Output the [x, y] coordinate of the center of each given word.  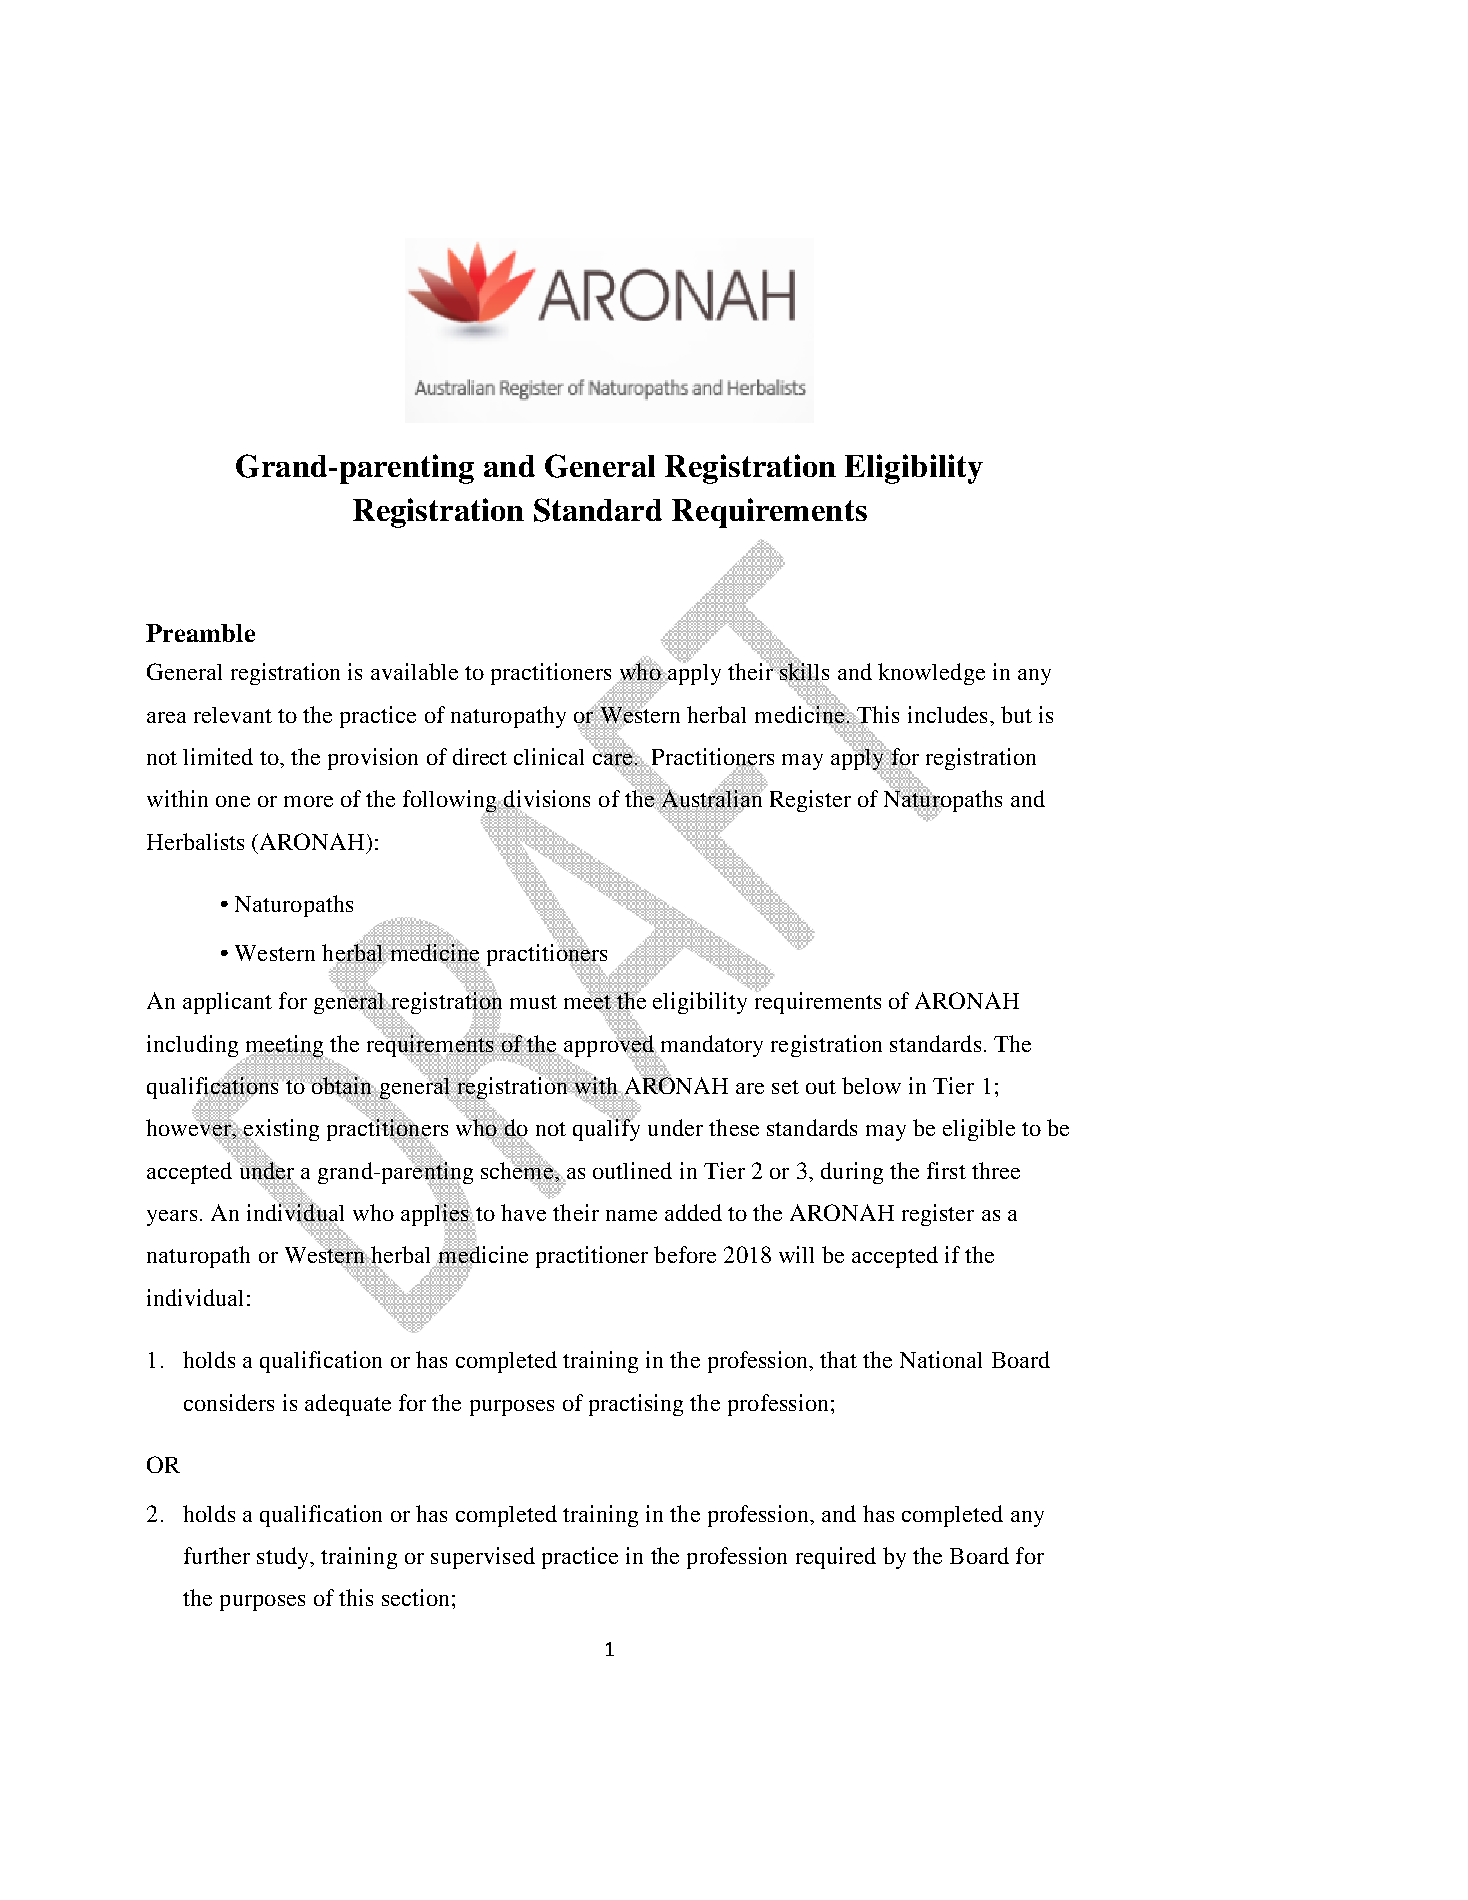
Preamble [200, 633]
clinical [549, 756]
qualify [606, 1129]
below [871, 1085]
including [192, 1046]
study [284, 1558]
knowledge [931, 674]
